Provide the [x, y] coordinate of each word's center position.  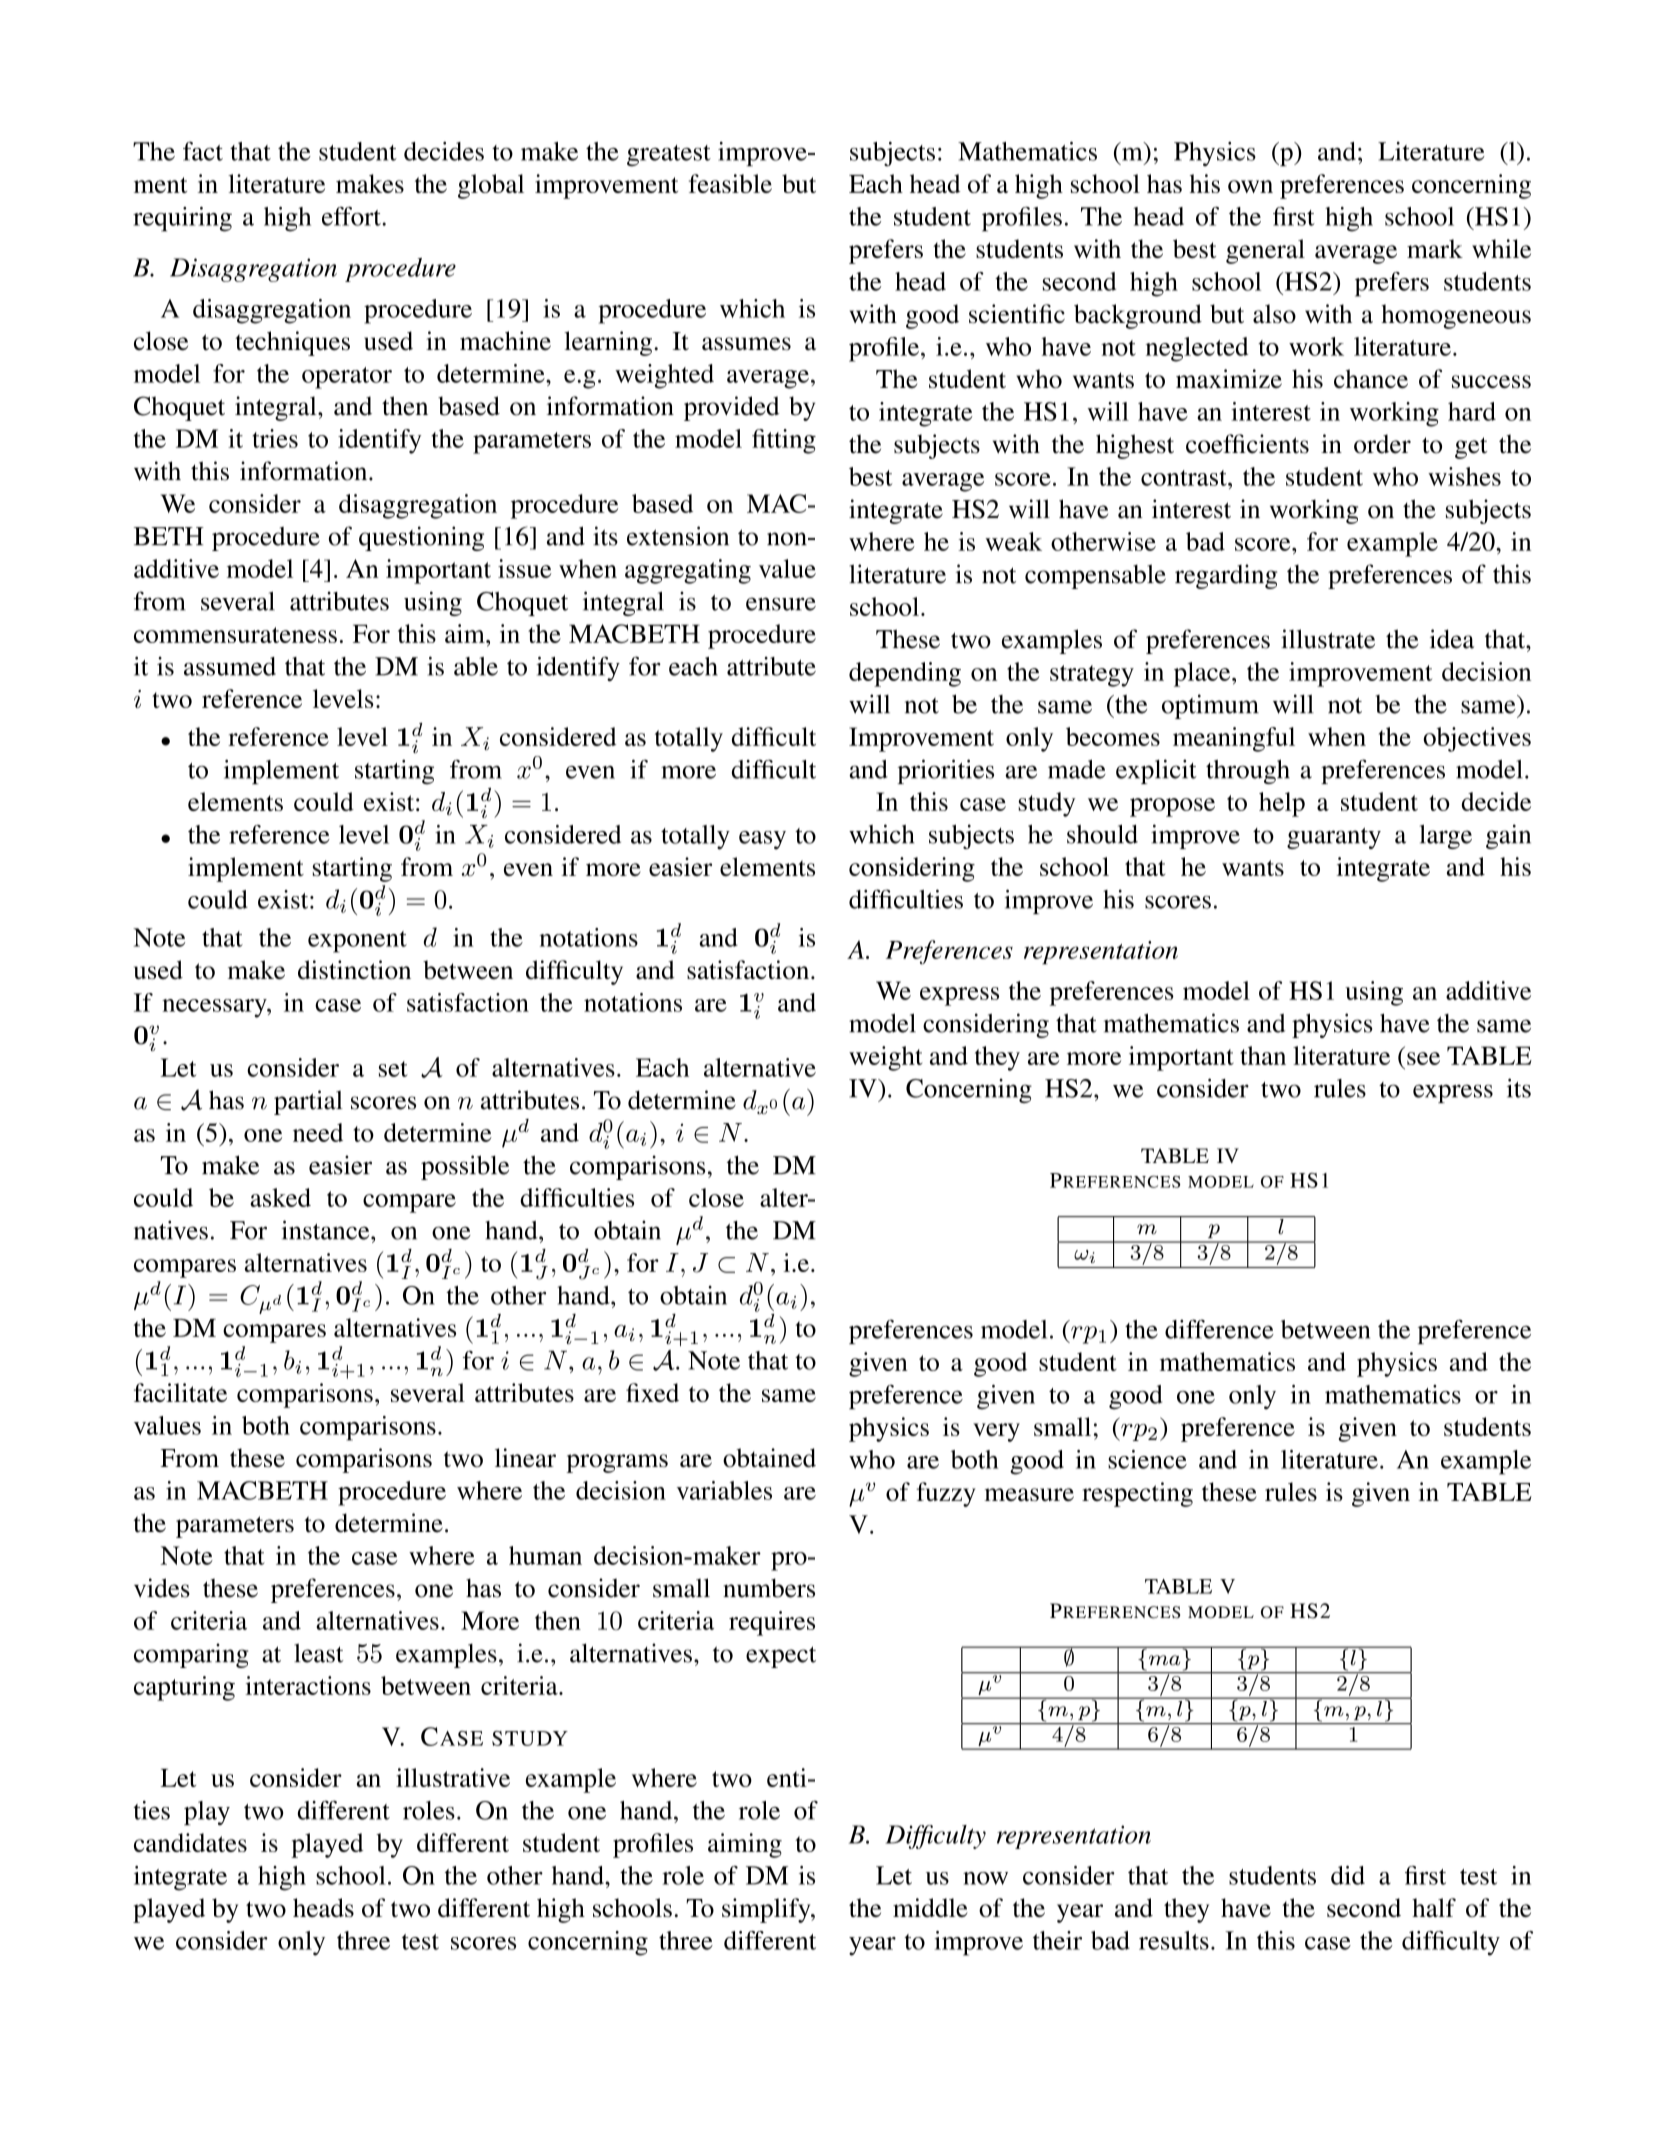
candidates [190, 1842]
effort [352, 216]
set [393, 1069]
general [1265, 251]
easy [762, 840]
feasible [730, 183]
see [1423, 1058]
